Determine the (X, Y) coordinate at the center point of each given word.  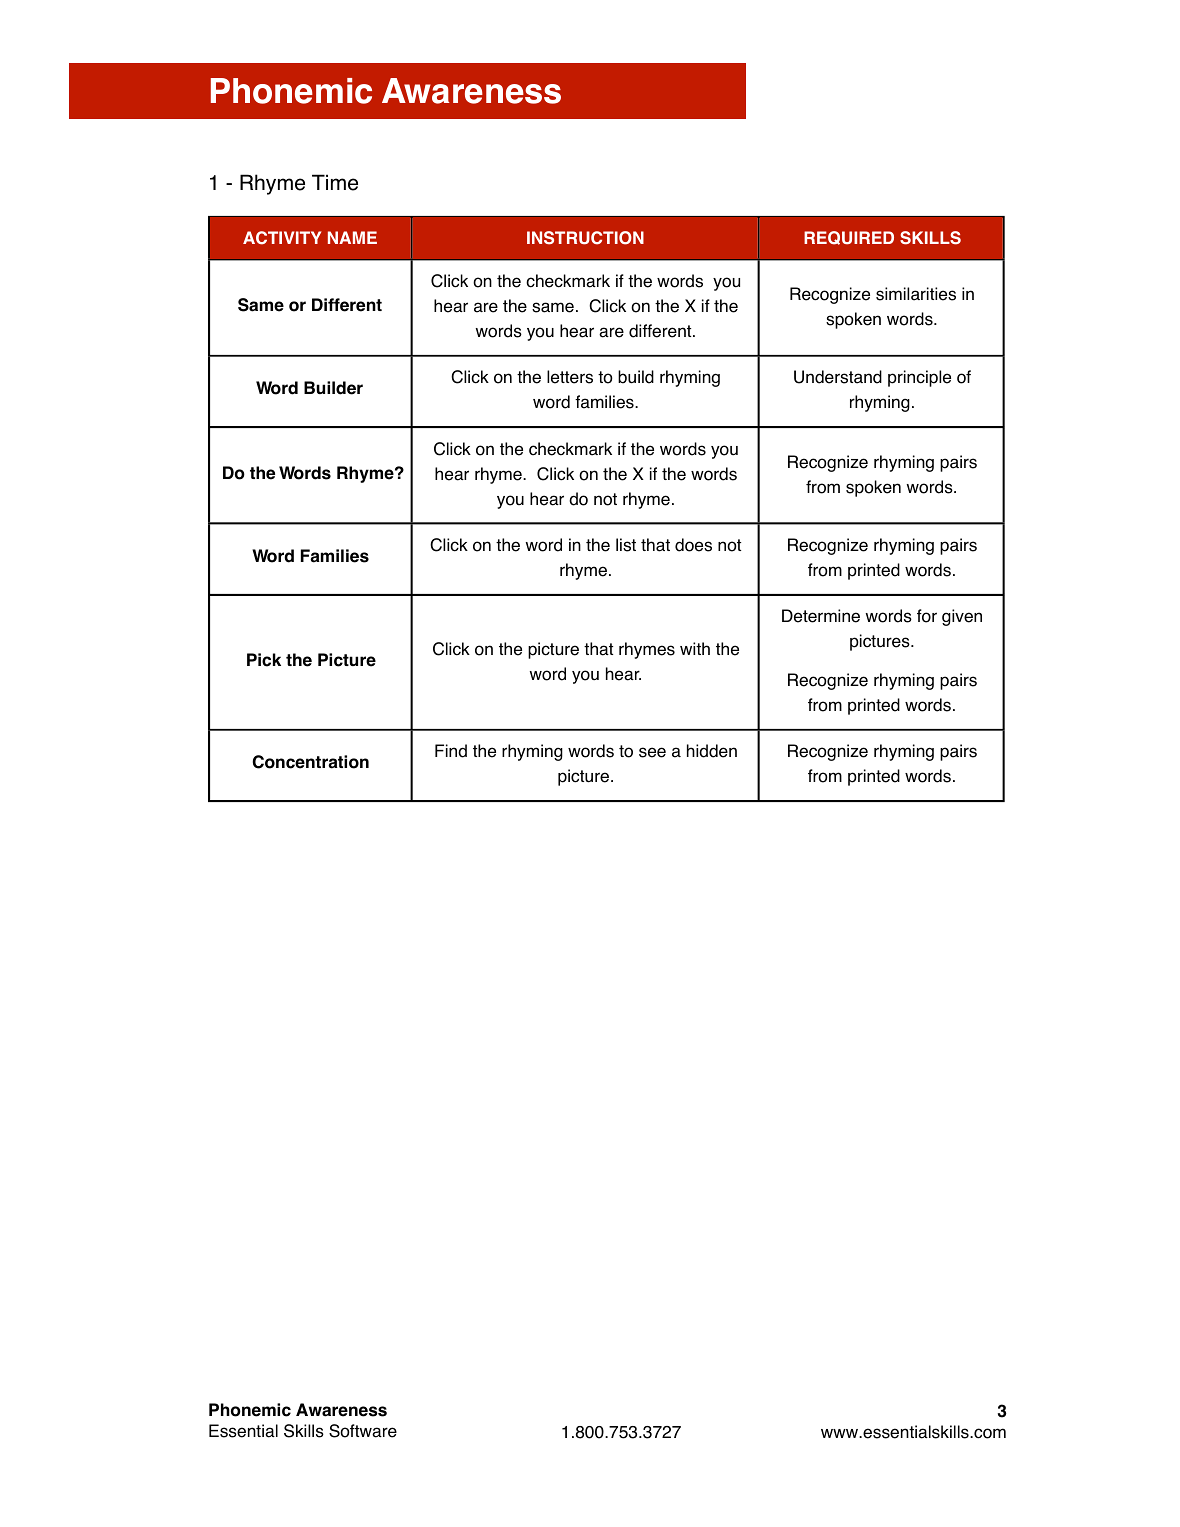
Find (451, 751)
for (927, 616)
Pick (264, 660)
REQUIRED (849, 238)
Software (363, 1431)
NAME (352, 237)
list (626, 545)
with (695, 648)
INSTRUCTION (585, 238)
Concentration (310, 762)
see (652, 752)
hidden (712, 751)
